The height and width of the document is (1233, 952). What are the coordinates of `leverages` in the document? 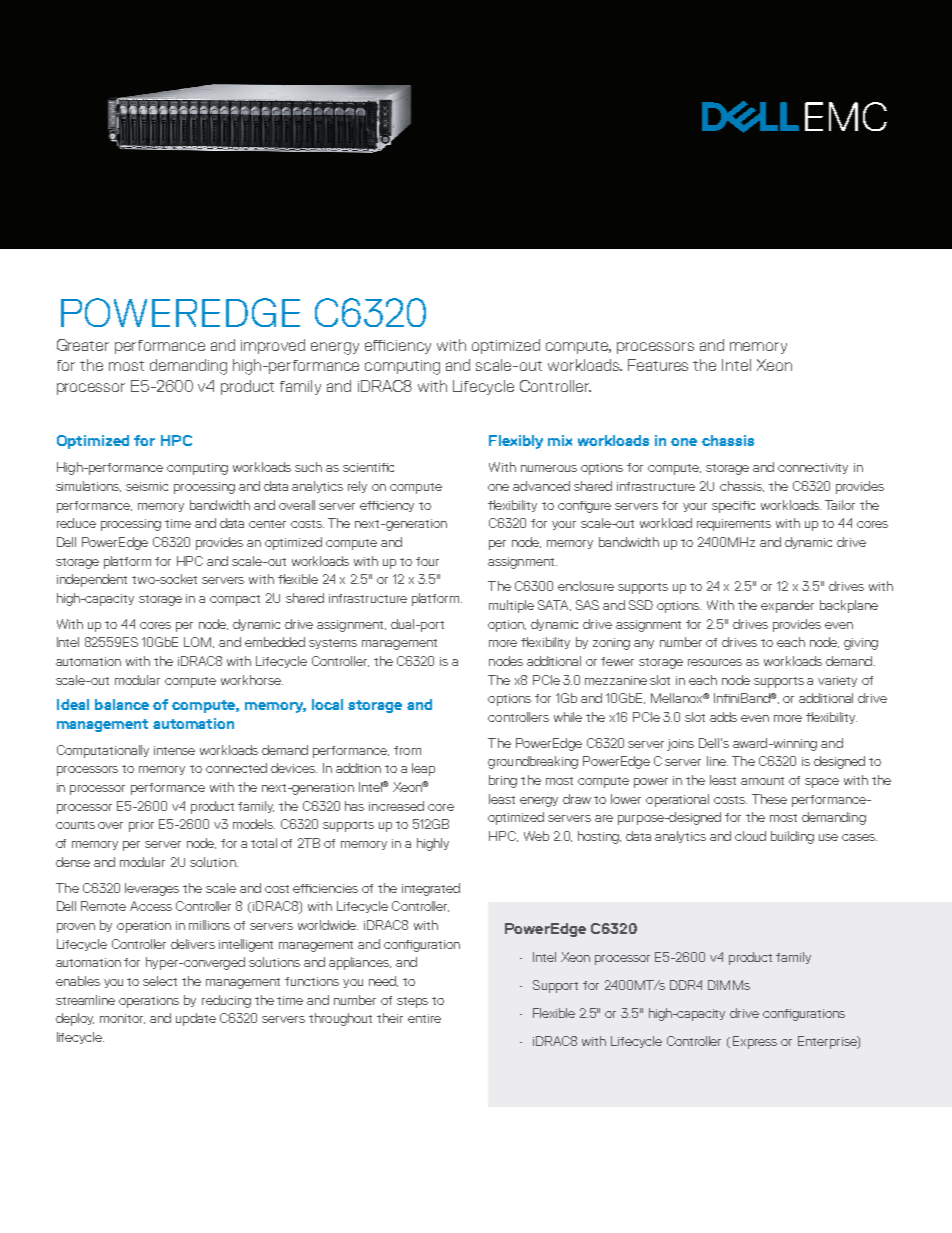 It's located at (152, 889).
